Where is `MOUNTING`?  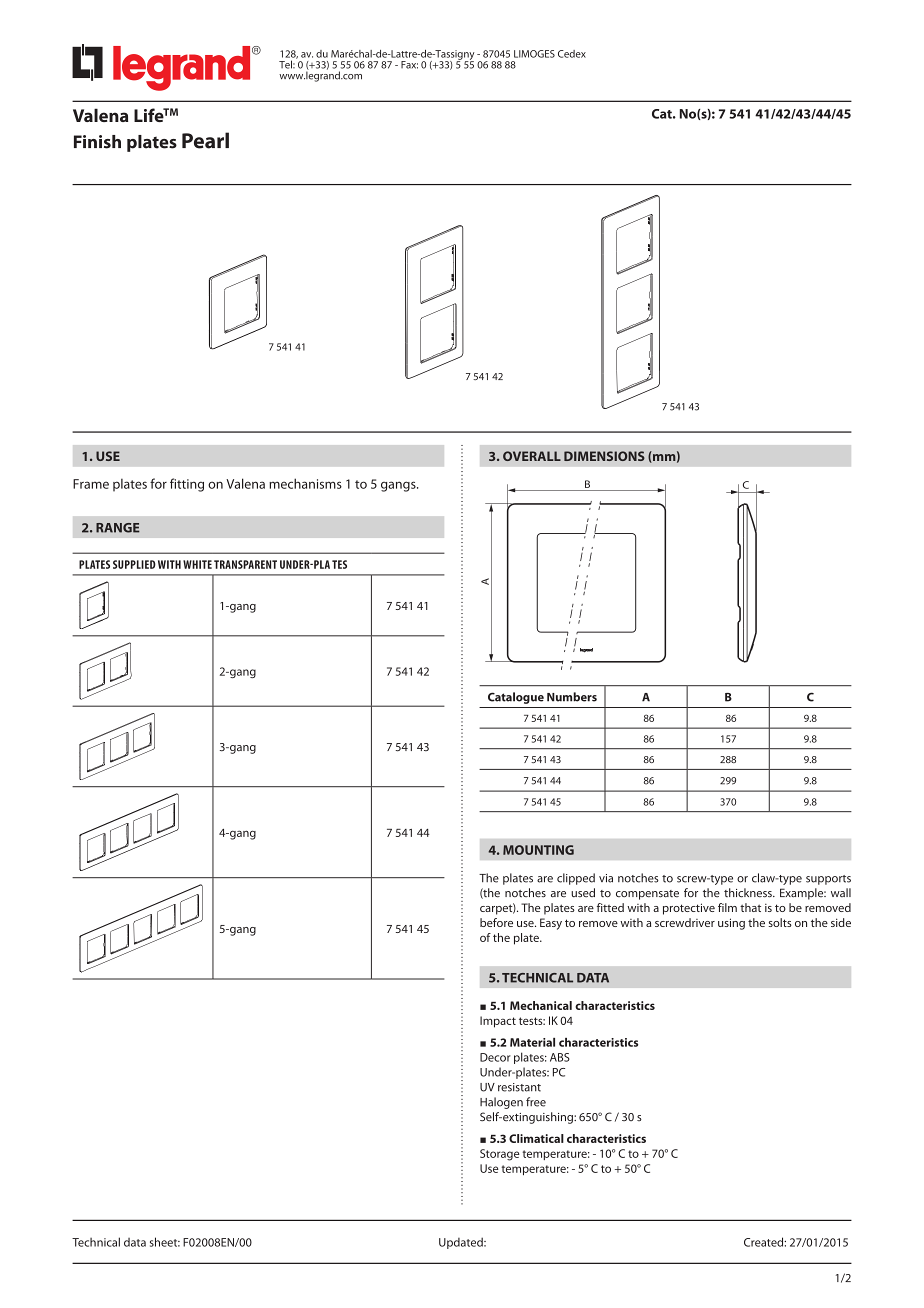 MOUNTING is located at coordinates (538, 850).
